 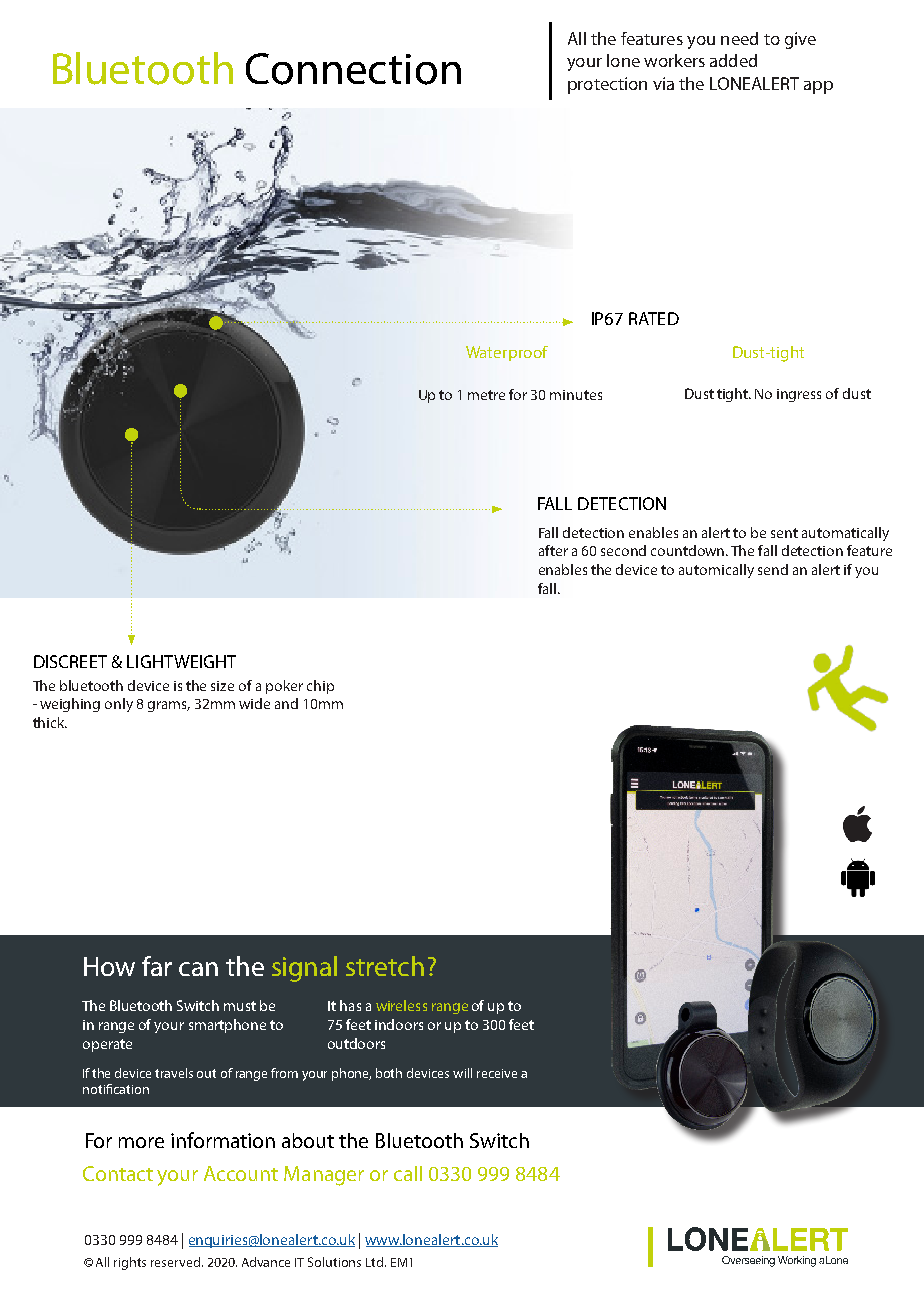 What do you see at coordinates (353, 69) in the document?
I see `Connection` at bounding box center [353, 69].
